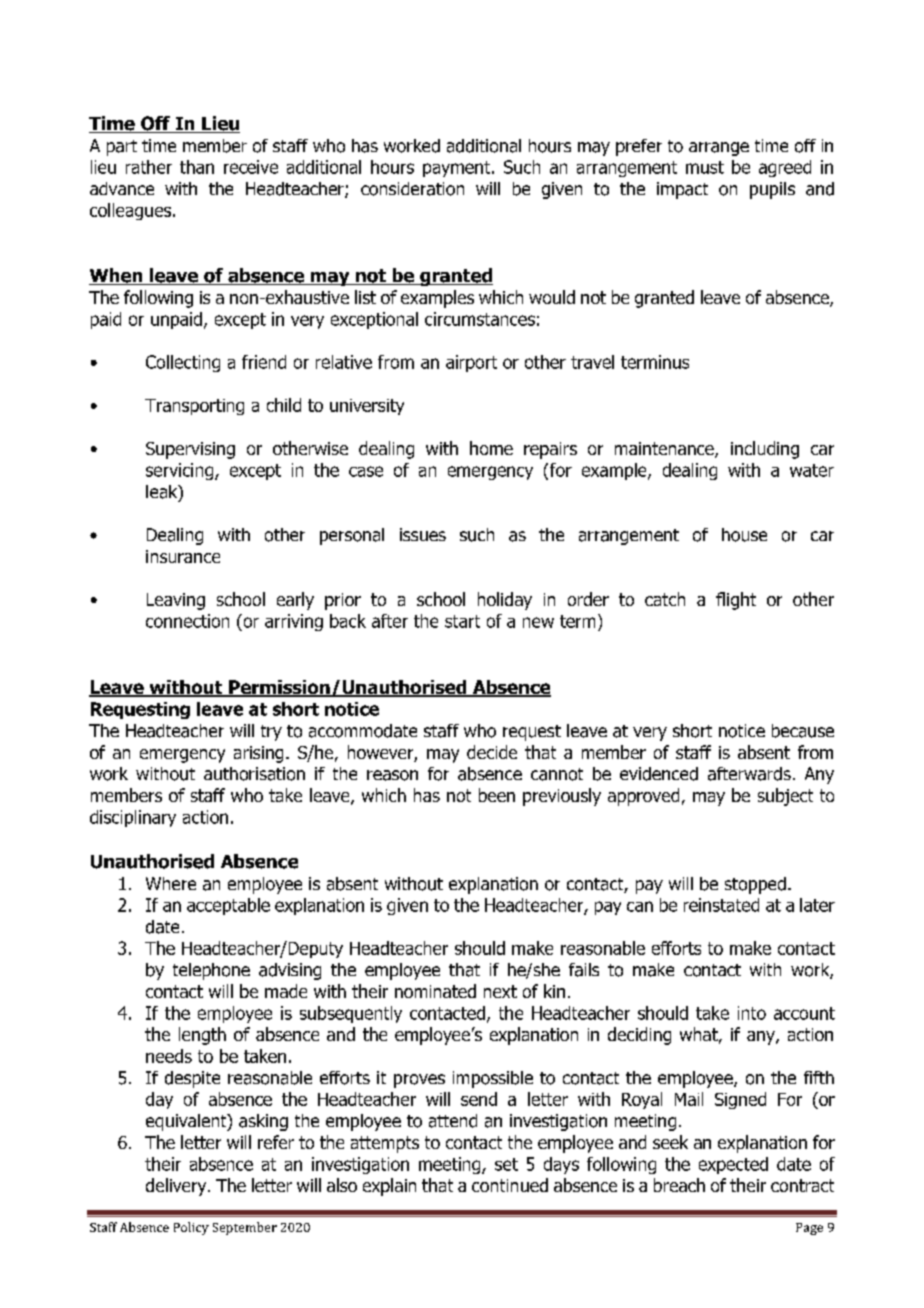 This screenshot has height=1308, width=924. I want to click on house, so click(744, 535).
